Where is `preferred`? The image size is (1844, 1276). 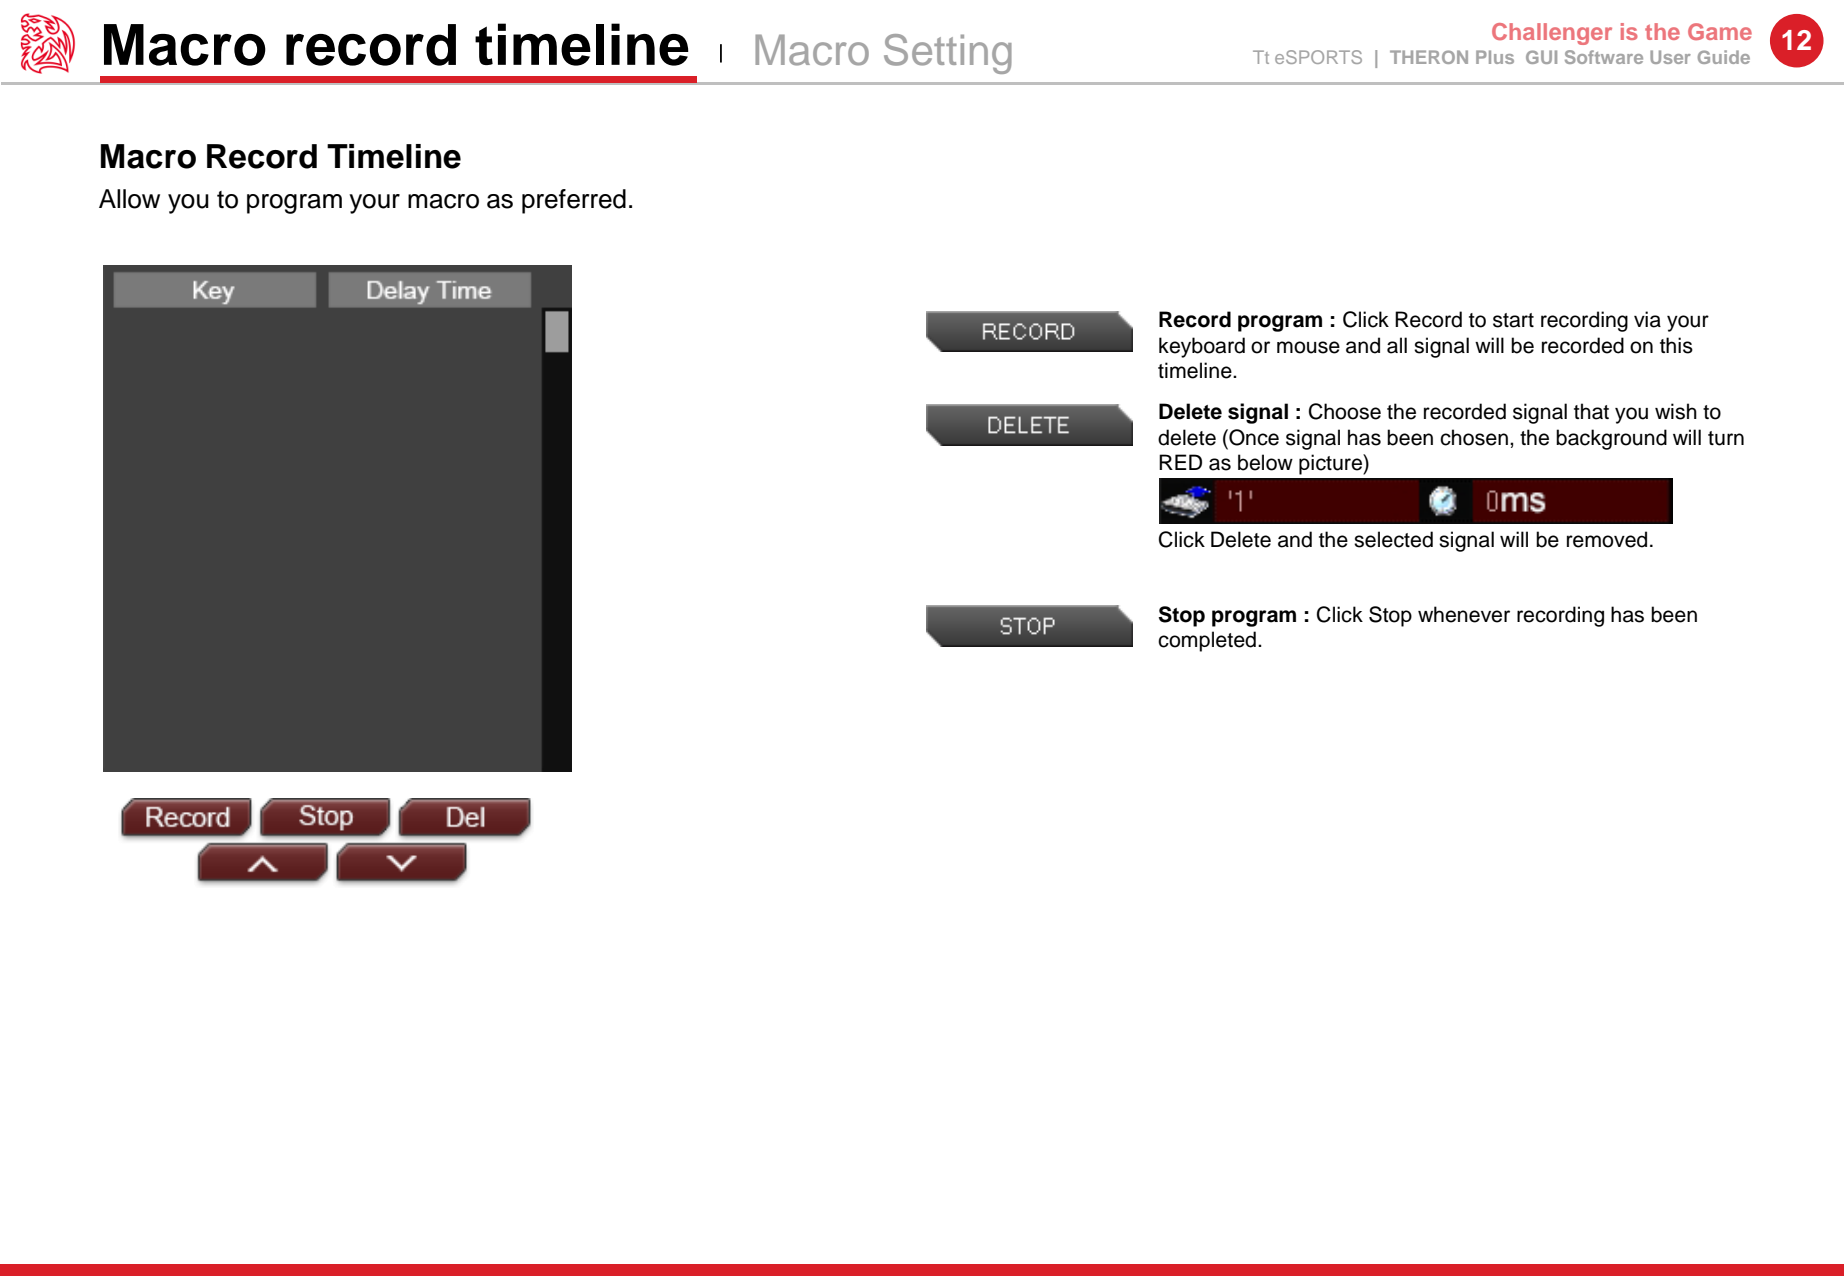 preferred is located at coordinates (574, 201).
